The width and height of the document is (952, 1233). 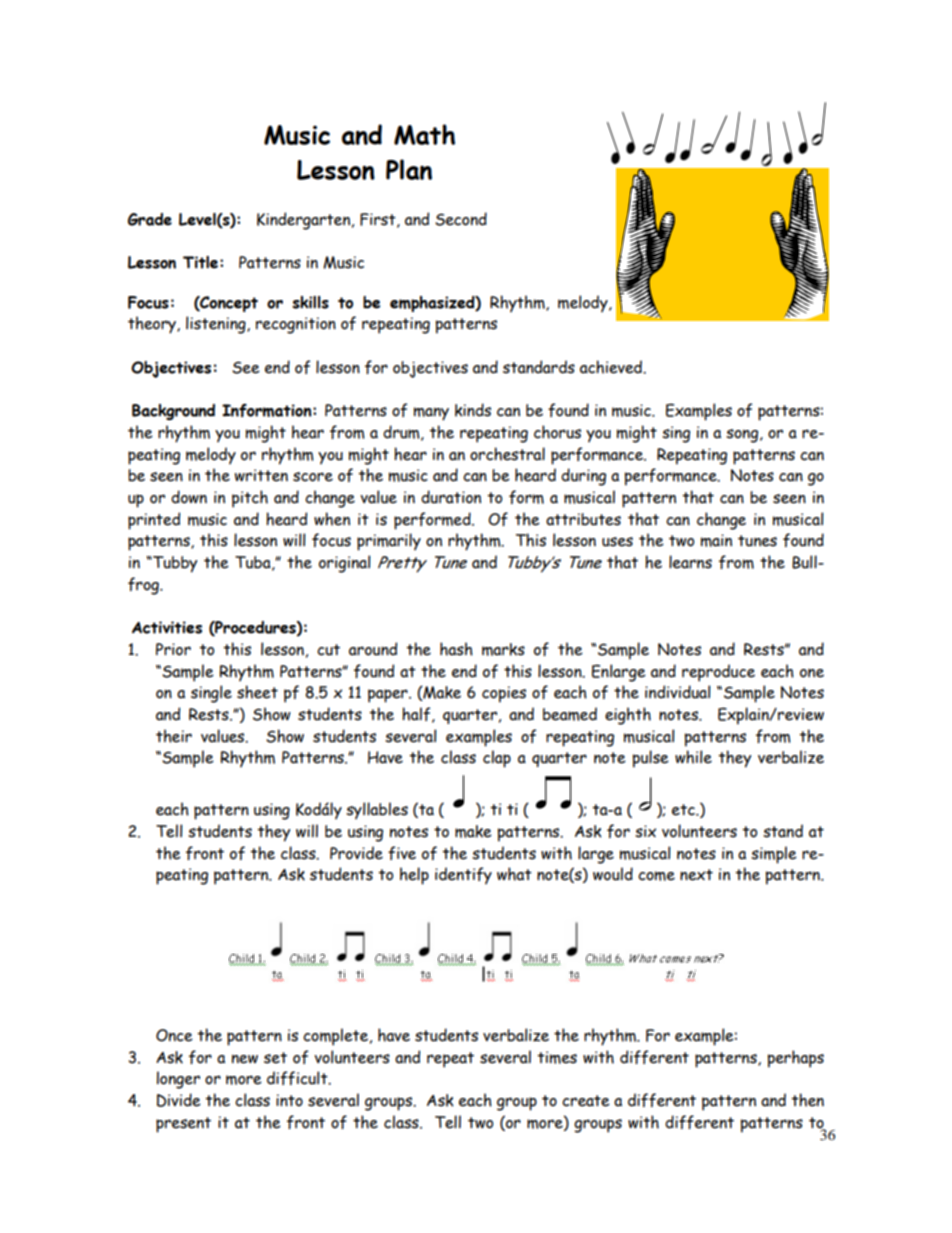 I want to click on achieved, so click(x=612, y=367).
